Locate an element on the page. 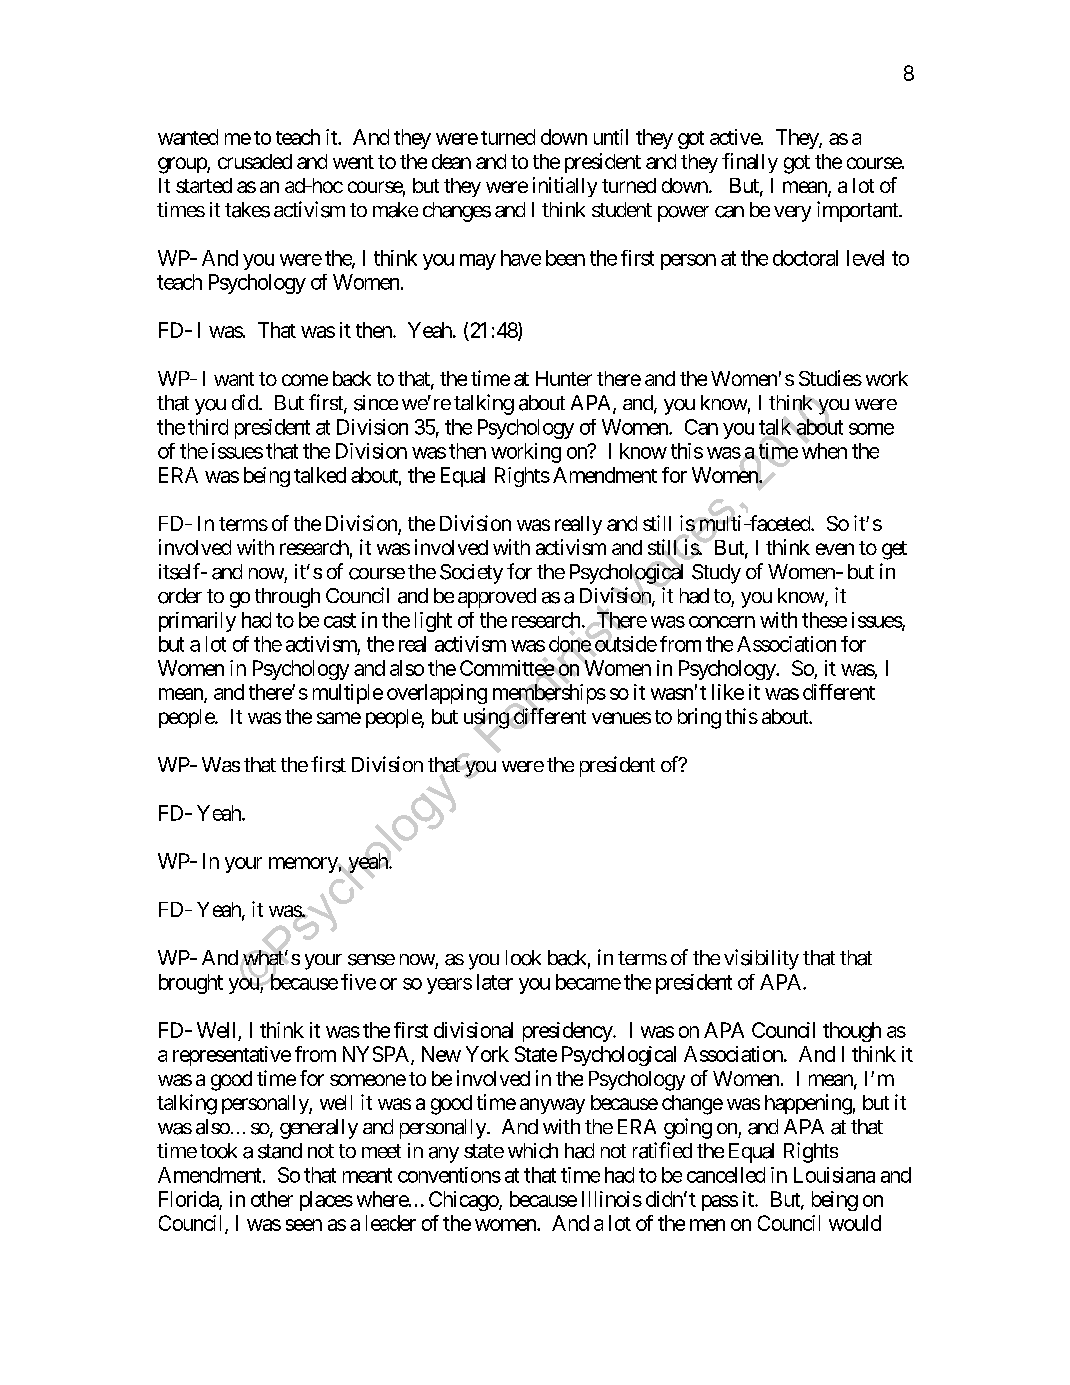 The image size is (1070, 1385). other is located at coordinates (272, 1199).
